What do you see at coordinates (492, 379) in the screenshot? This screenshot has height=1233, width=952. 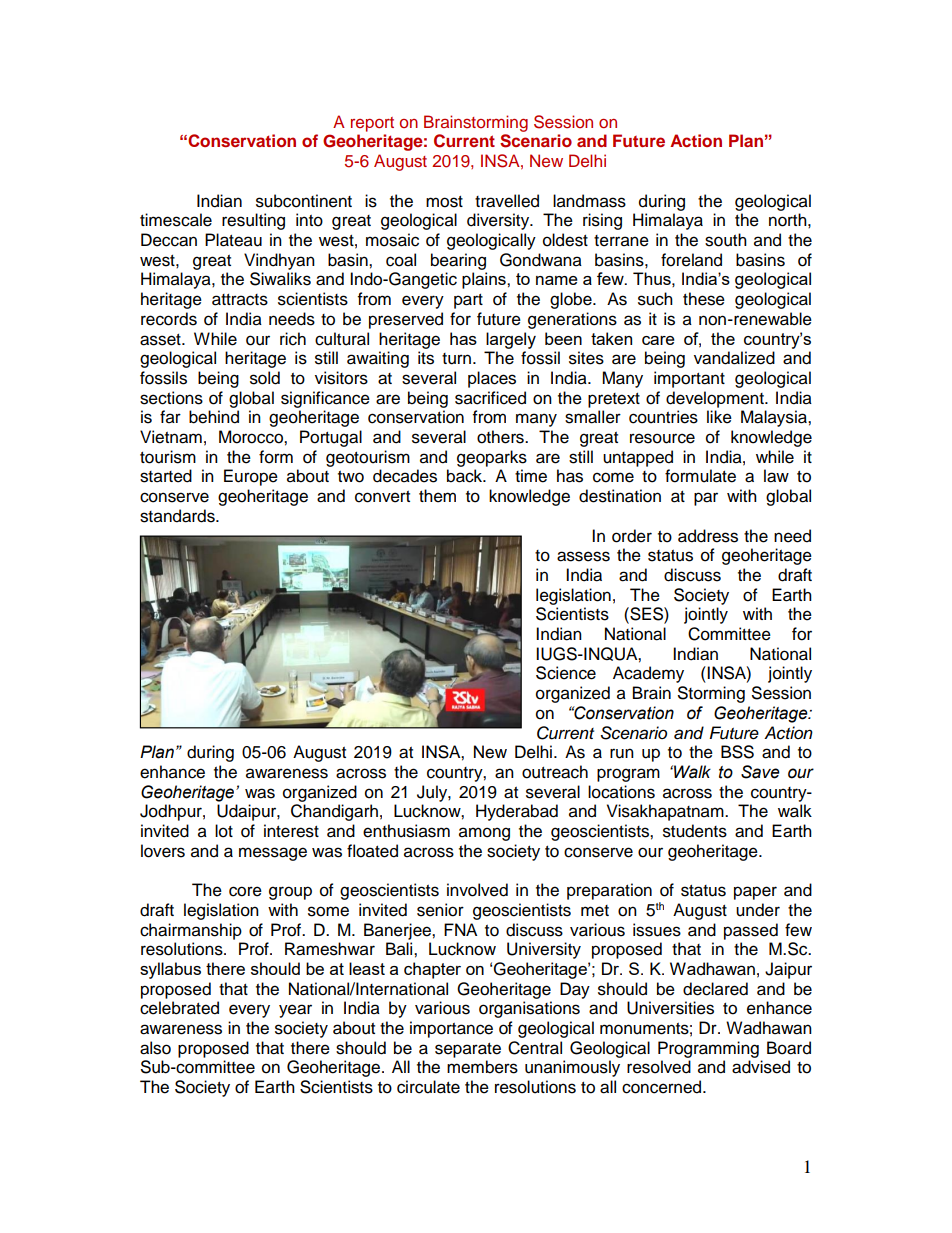 I see `places` at bounding box center [492, 379].
